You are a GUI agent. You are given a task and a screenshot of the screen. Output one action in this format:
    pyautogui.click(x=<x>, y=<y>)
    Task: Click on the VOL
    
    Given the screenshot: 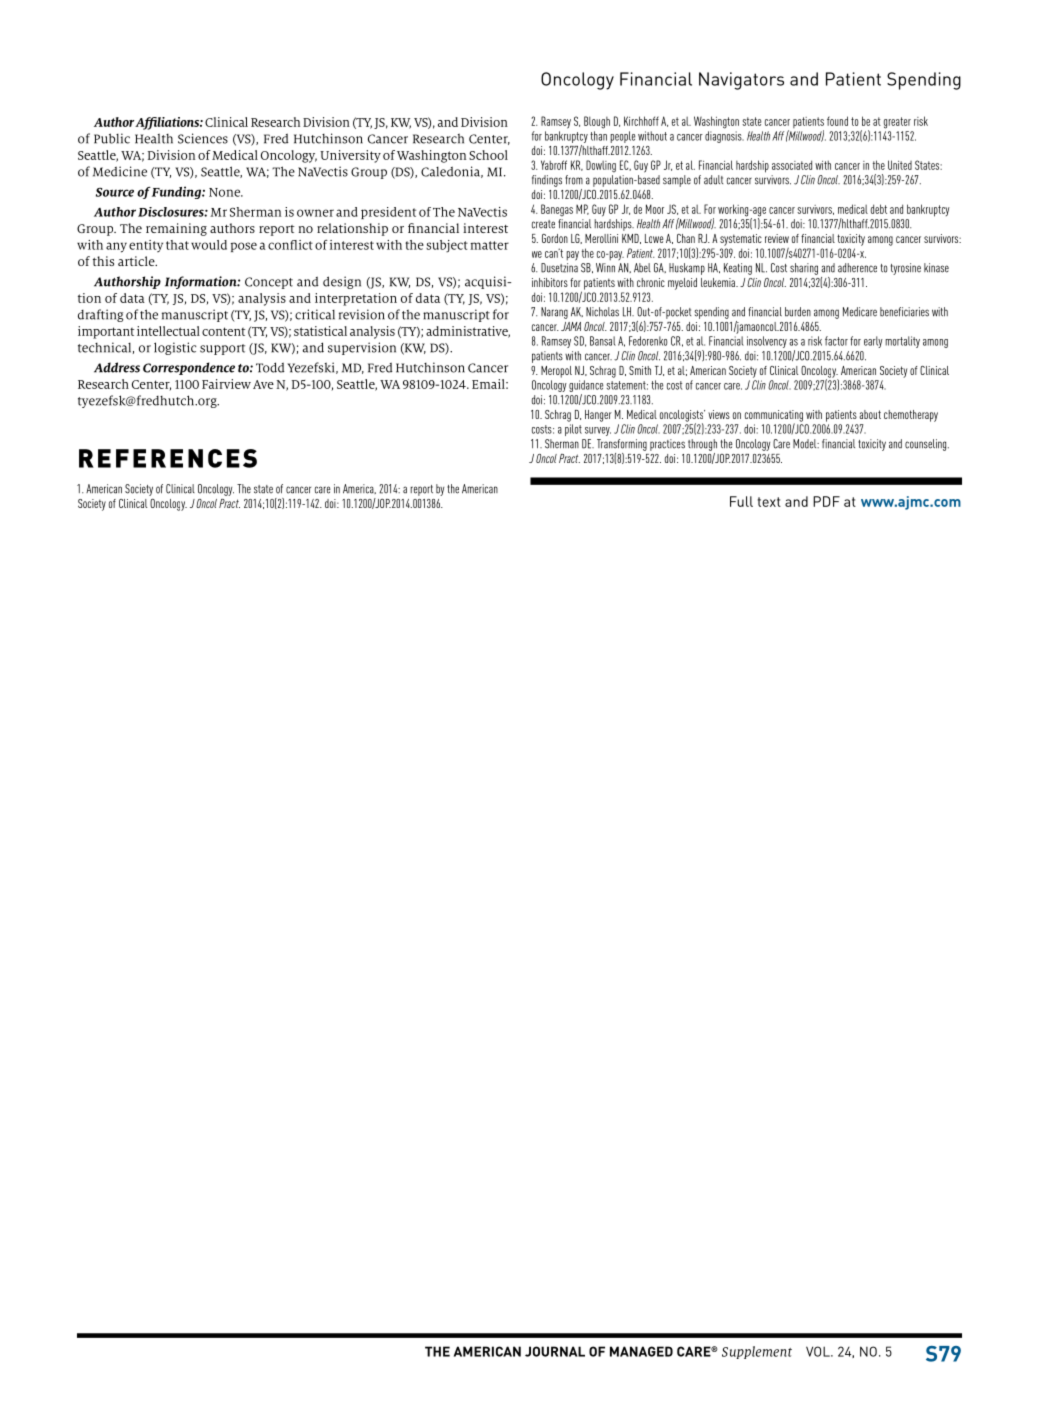 What is the action you would take?
    pyautogui.click(x=819, y=1351)
